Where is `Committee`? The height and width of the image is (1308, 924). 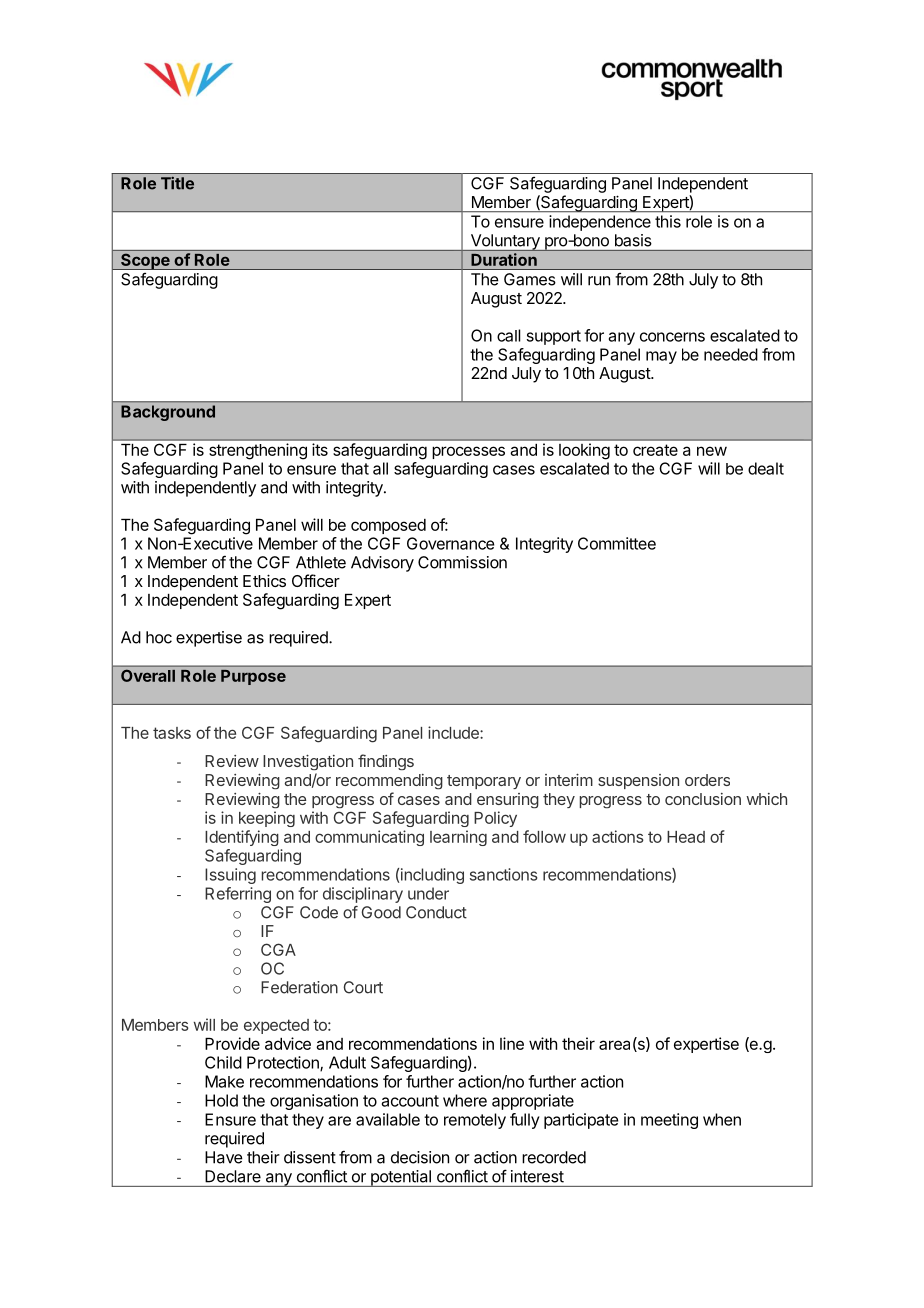 Committee is located at coordinates (617, 543).
